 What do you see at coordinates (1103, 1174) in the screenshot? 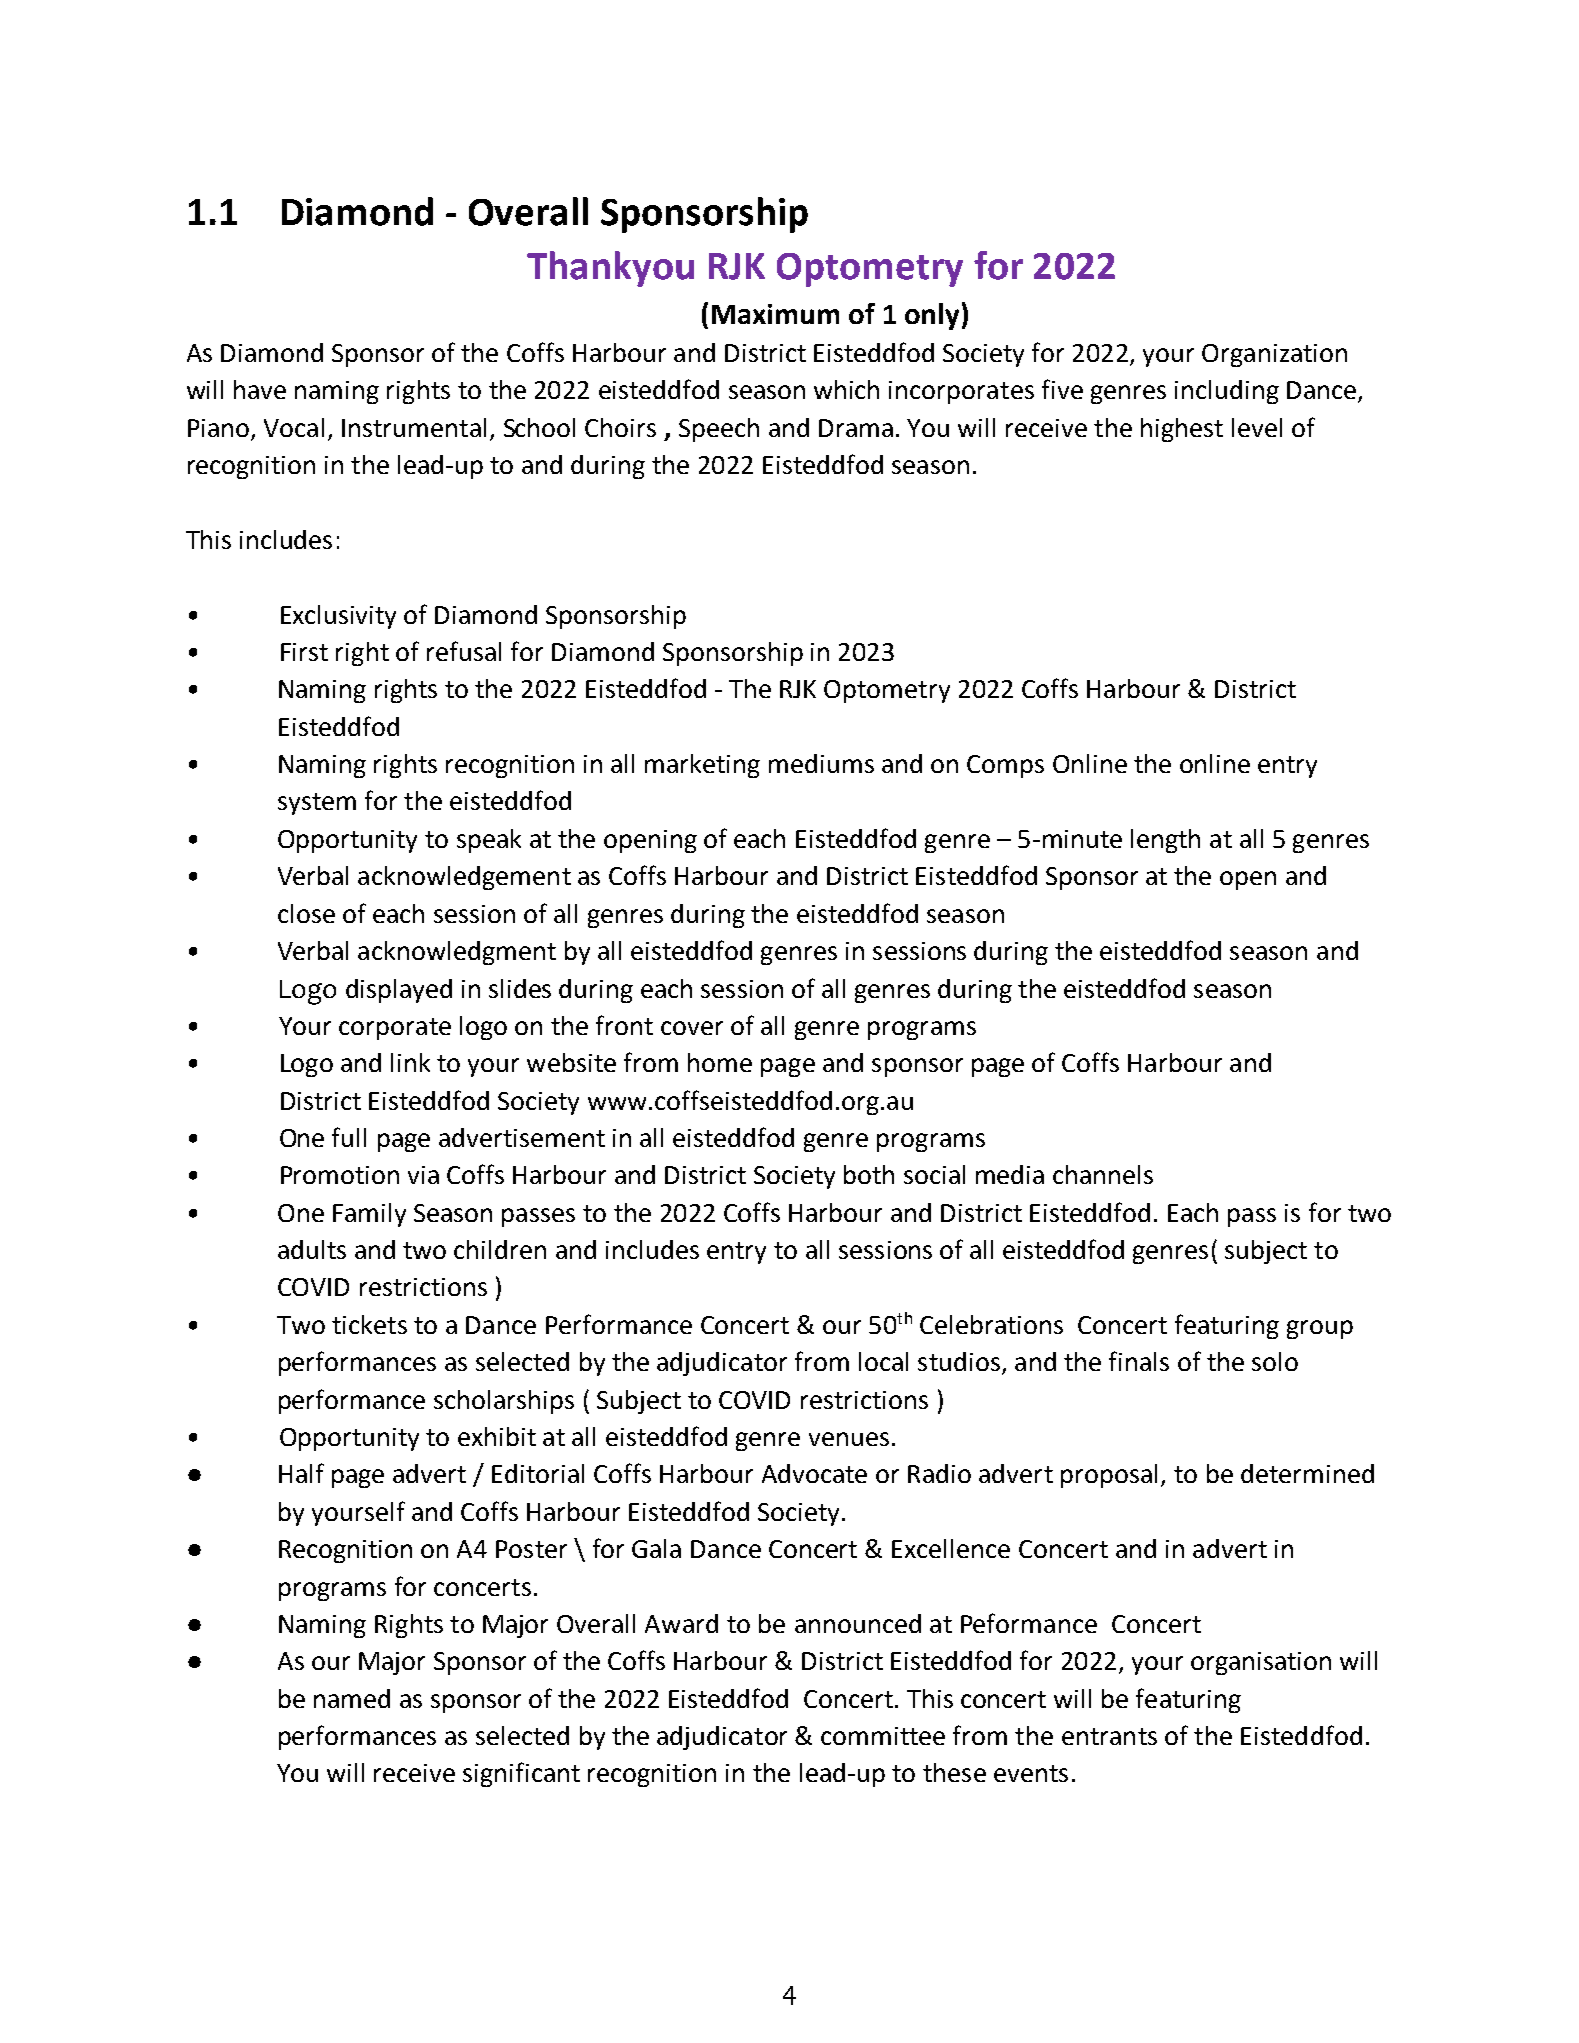
I see `channels` at bounding box center [1103, 1174].
